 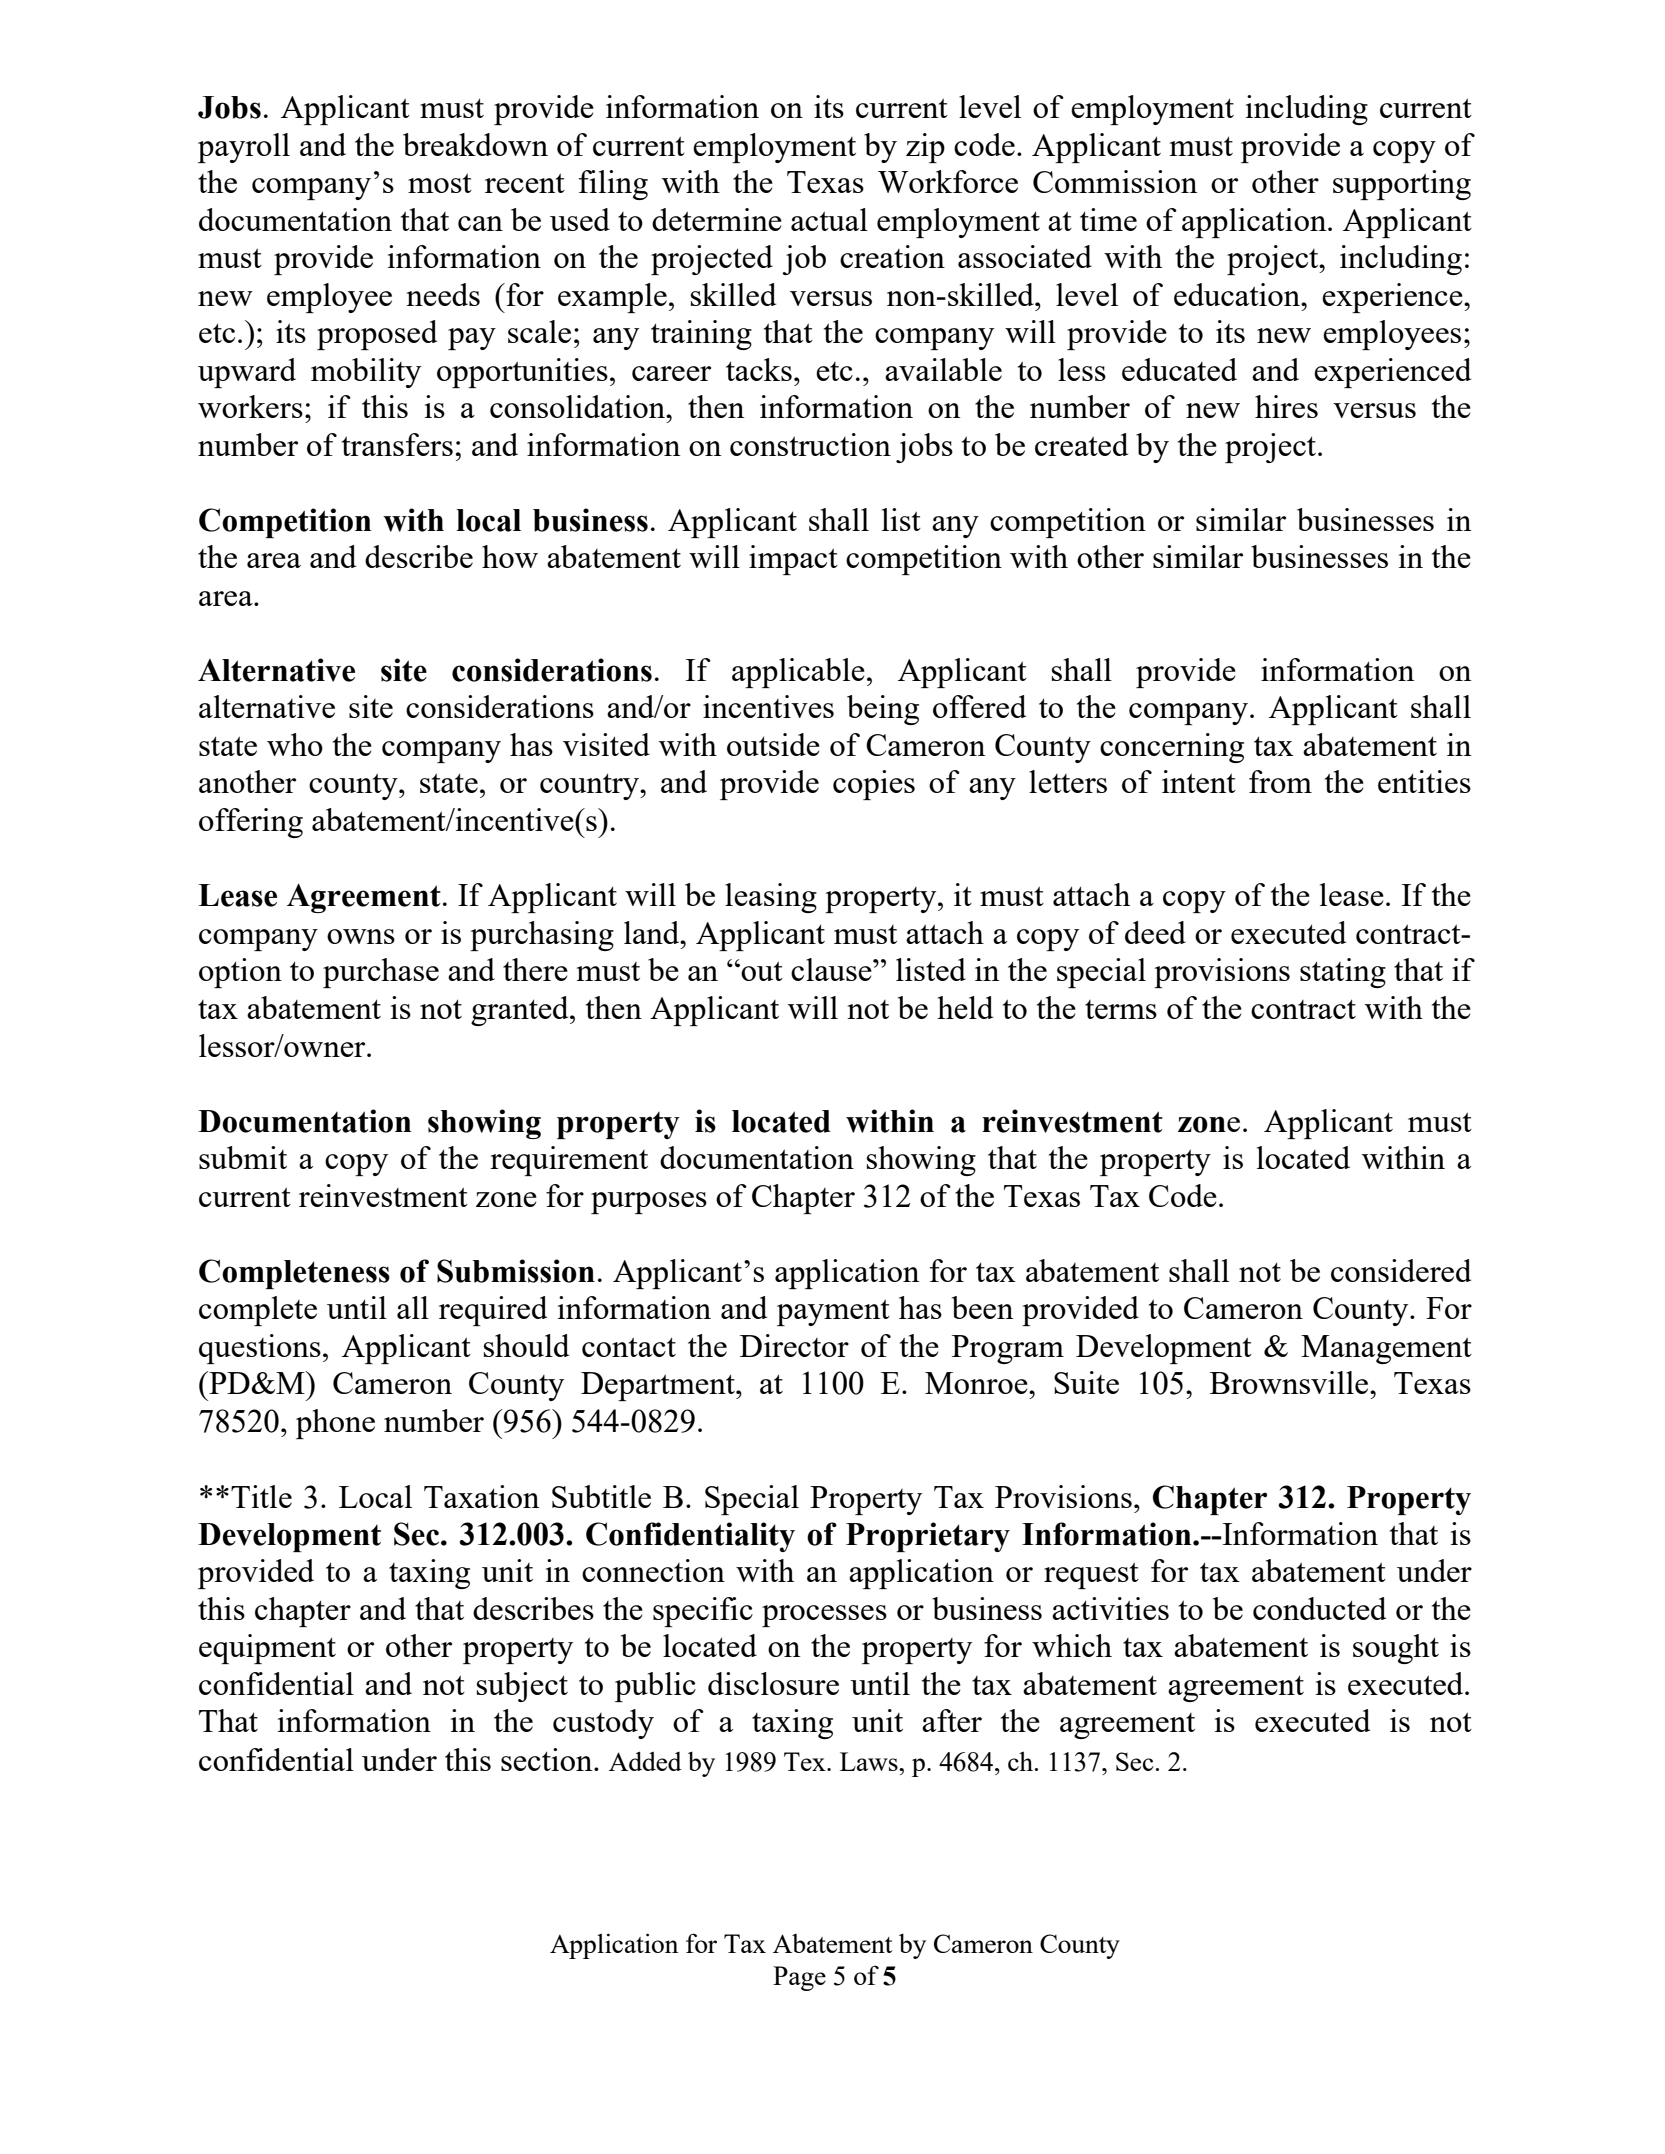 What do you see at coordinates (832, 969) in the page?
I see `clause` at bounding box center [832, 969].
